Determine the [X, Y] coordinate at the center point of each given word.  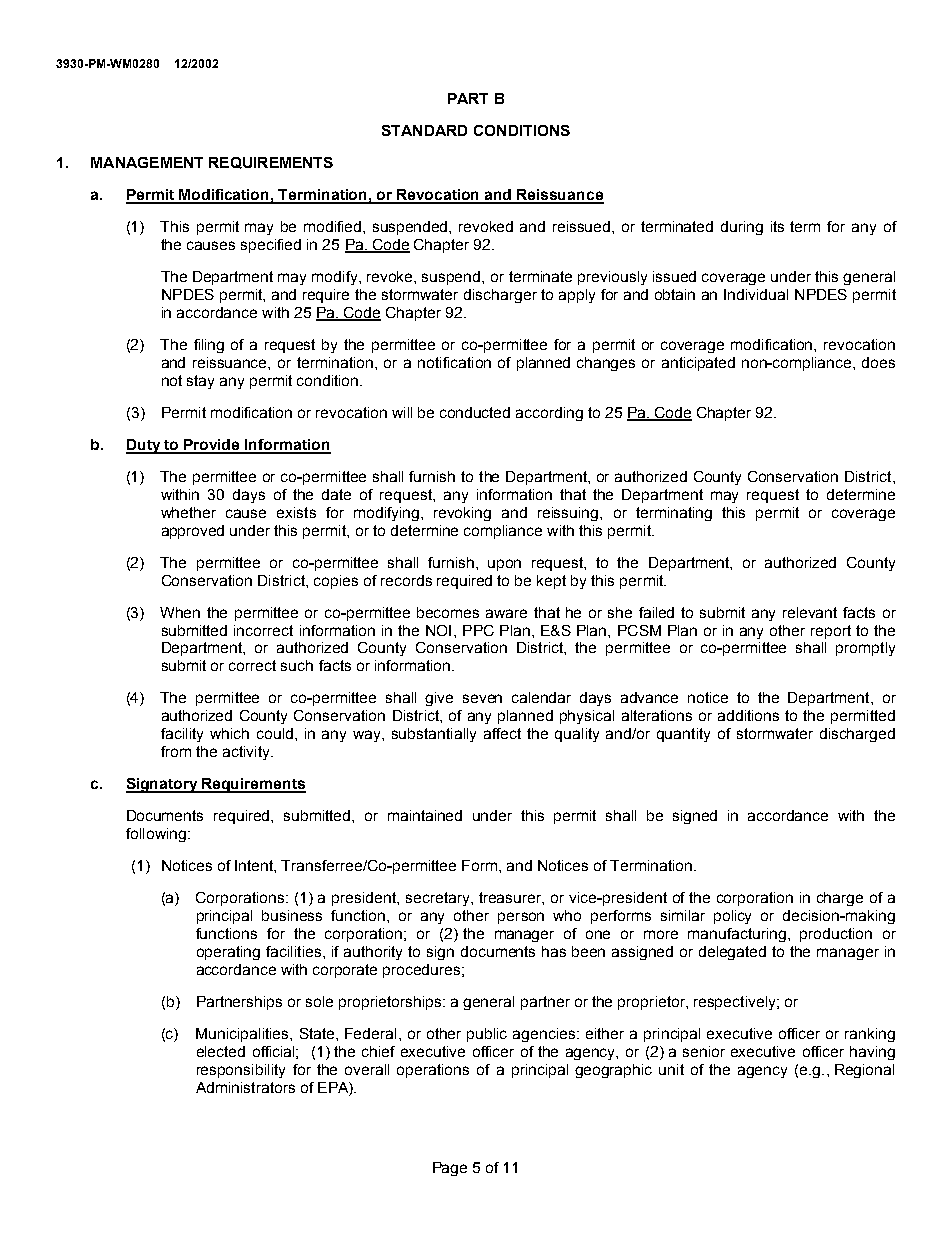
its [777, 226]
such [297, 665]
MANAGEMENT [147, 162]
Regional [864, 1071]
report [831, 632]
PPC [478, 630]
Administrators [245, 1087]
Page [450, 1169]
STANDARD [424, 130]
